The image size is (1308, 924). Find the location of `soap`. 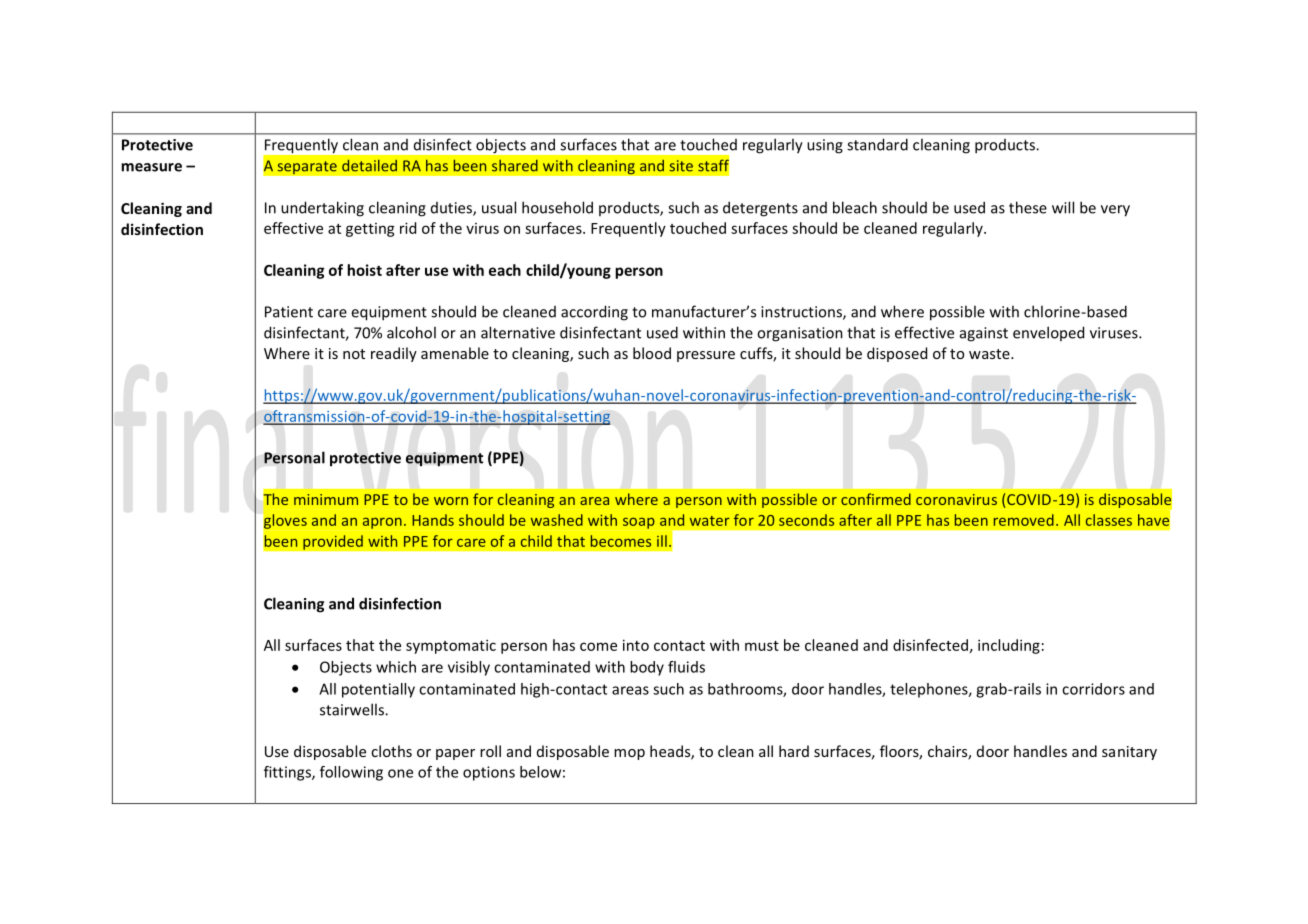

soap is located at coordinates (639, 523).
